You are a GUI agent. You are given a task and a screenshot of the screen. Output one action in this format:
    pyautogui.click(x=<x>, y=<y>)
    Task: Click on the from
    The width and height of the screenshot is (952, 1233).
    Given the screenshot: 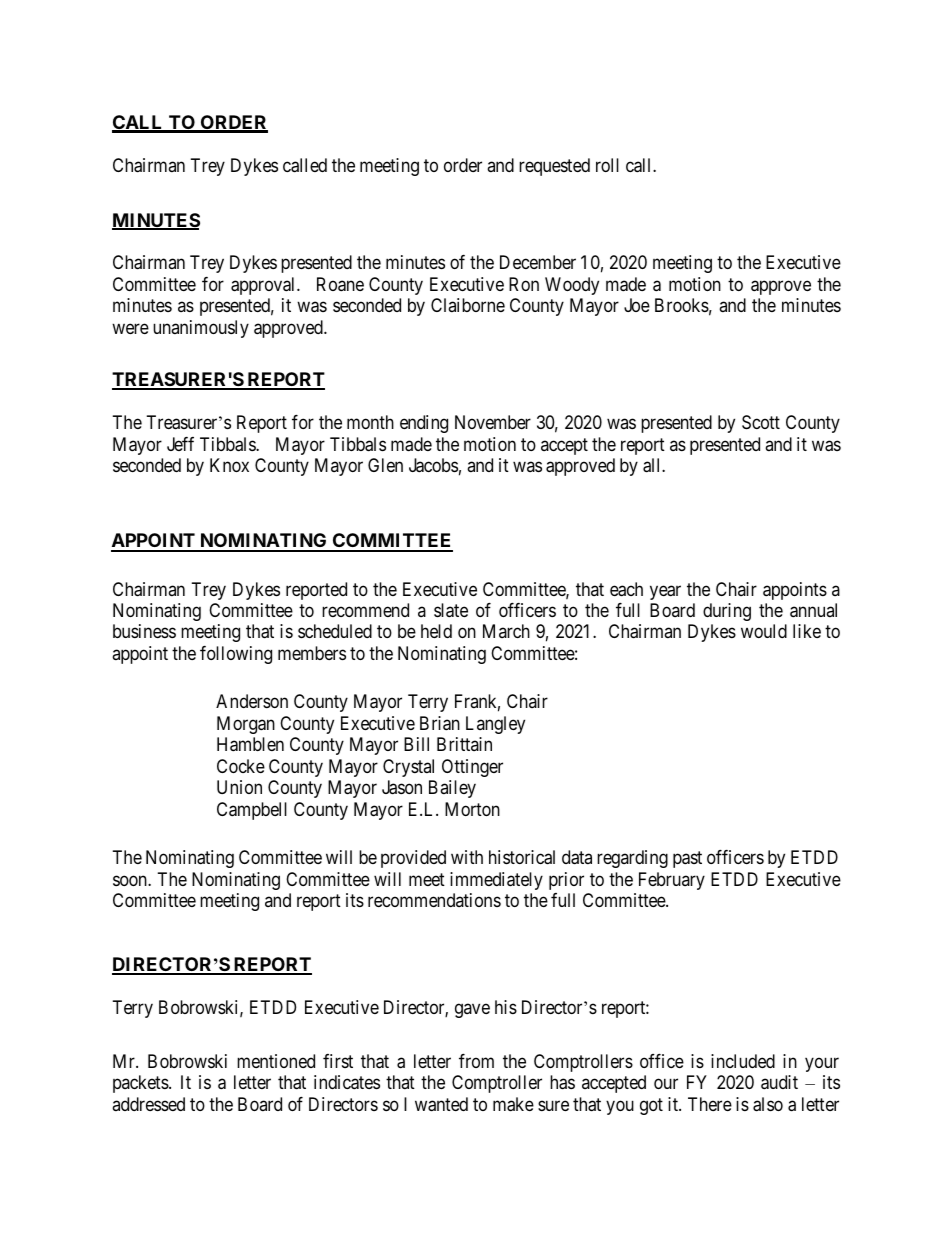 What is the action you would take?
    pyautogui.click(x=476, y=1061)
